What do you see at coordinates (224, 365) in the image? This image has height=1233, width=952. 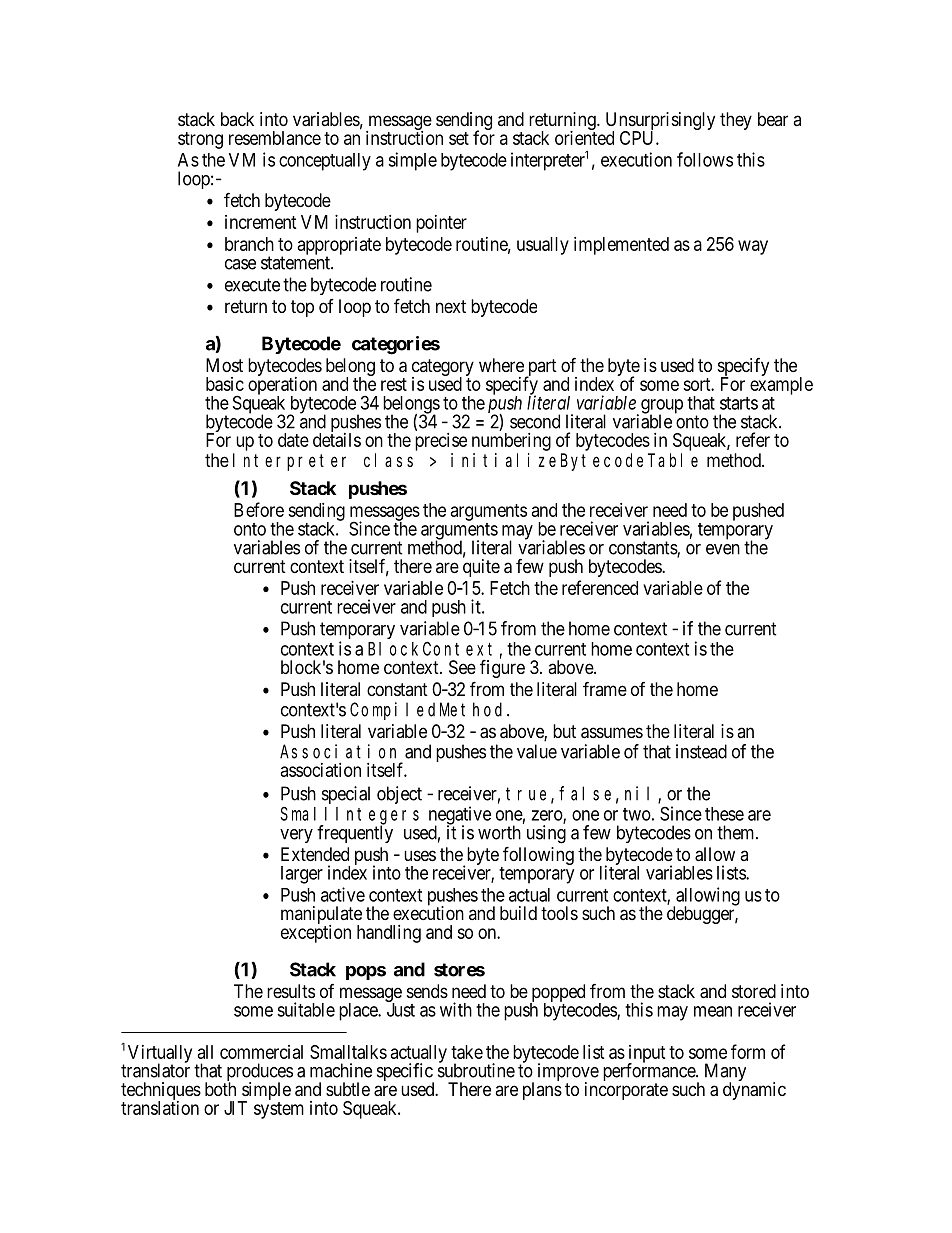 I see `Most` at bounding box center [224, 365].
